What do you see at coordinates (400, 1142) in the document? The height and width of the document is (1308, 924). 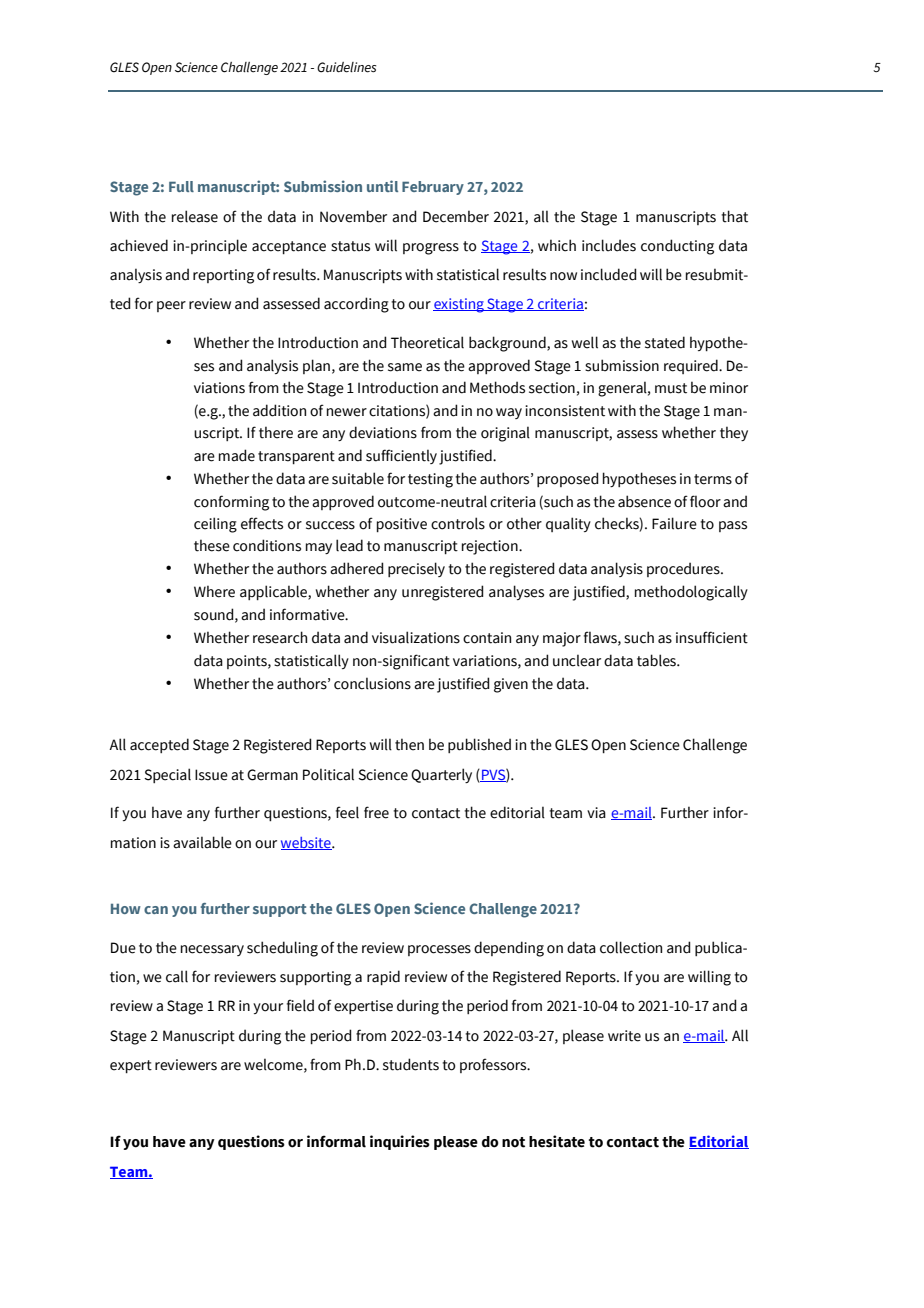 I see `inquiries` at bounding box center [400, 1142].
